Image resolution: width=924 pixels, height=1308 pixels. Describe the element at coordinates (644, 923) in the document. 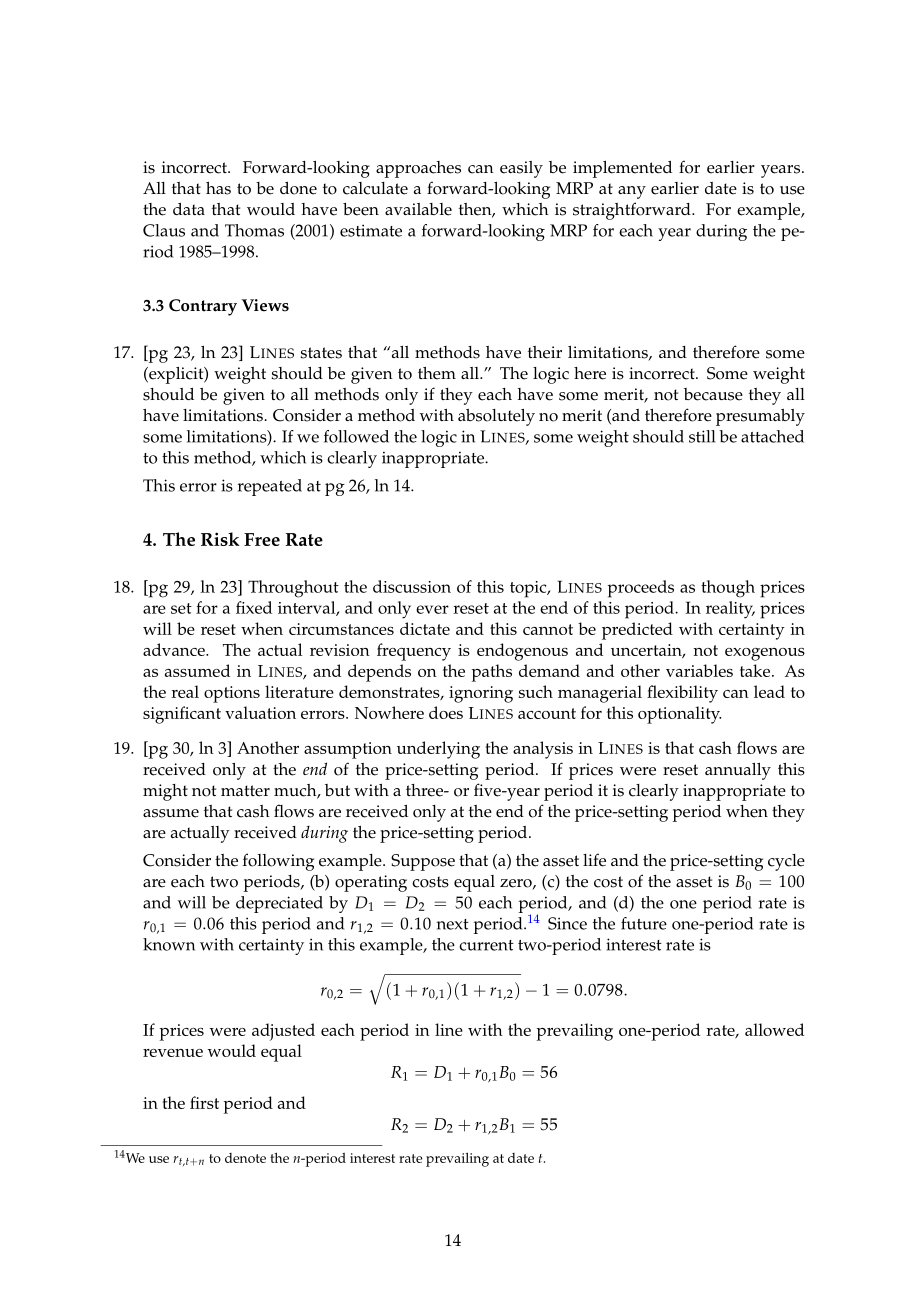

I see `future` at that location.
